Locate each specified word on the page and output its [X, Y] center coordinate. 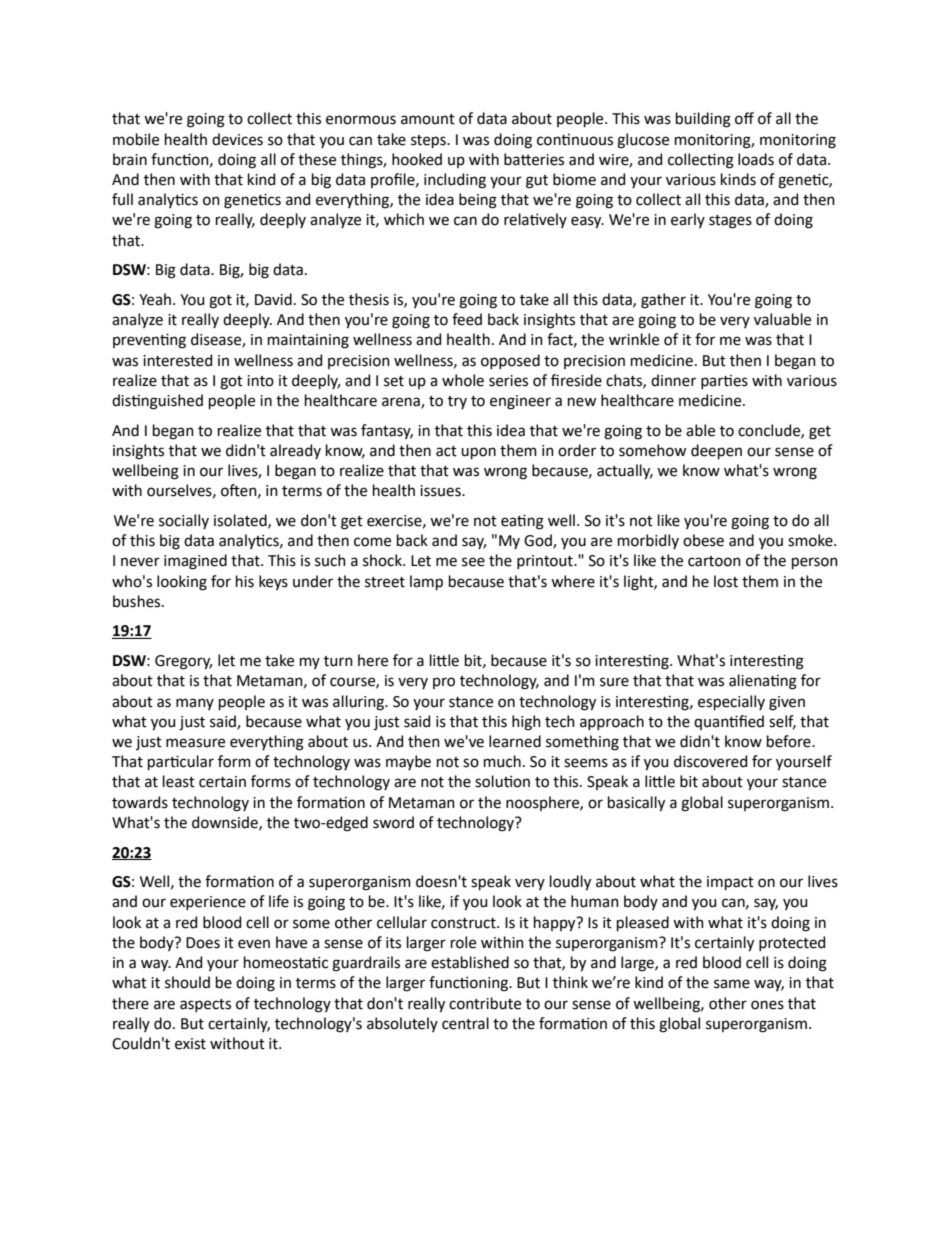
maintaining [308, 341]
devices [237, 139]
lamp [426, 582]
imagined [195, 562]
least [179, 781]
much [502, 761]
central [465, 1023]
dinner [673, 380]
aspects [205, 1005]
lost [726, 581]
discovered [710, 761]
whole [463, 380]
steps [429, 141]
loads [756, 159]
